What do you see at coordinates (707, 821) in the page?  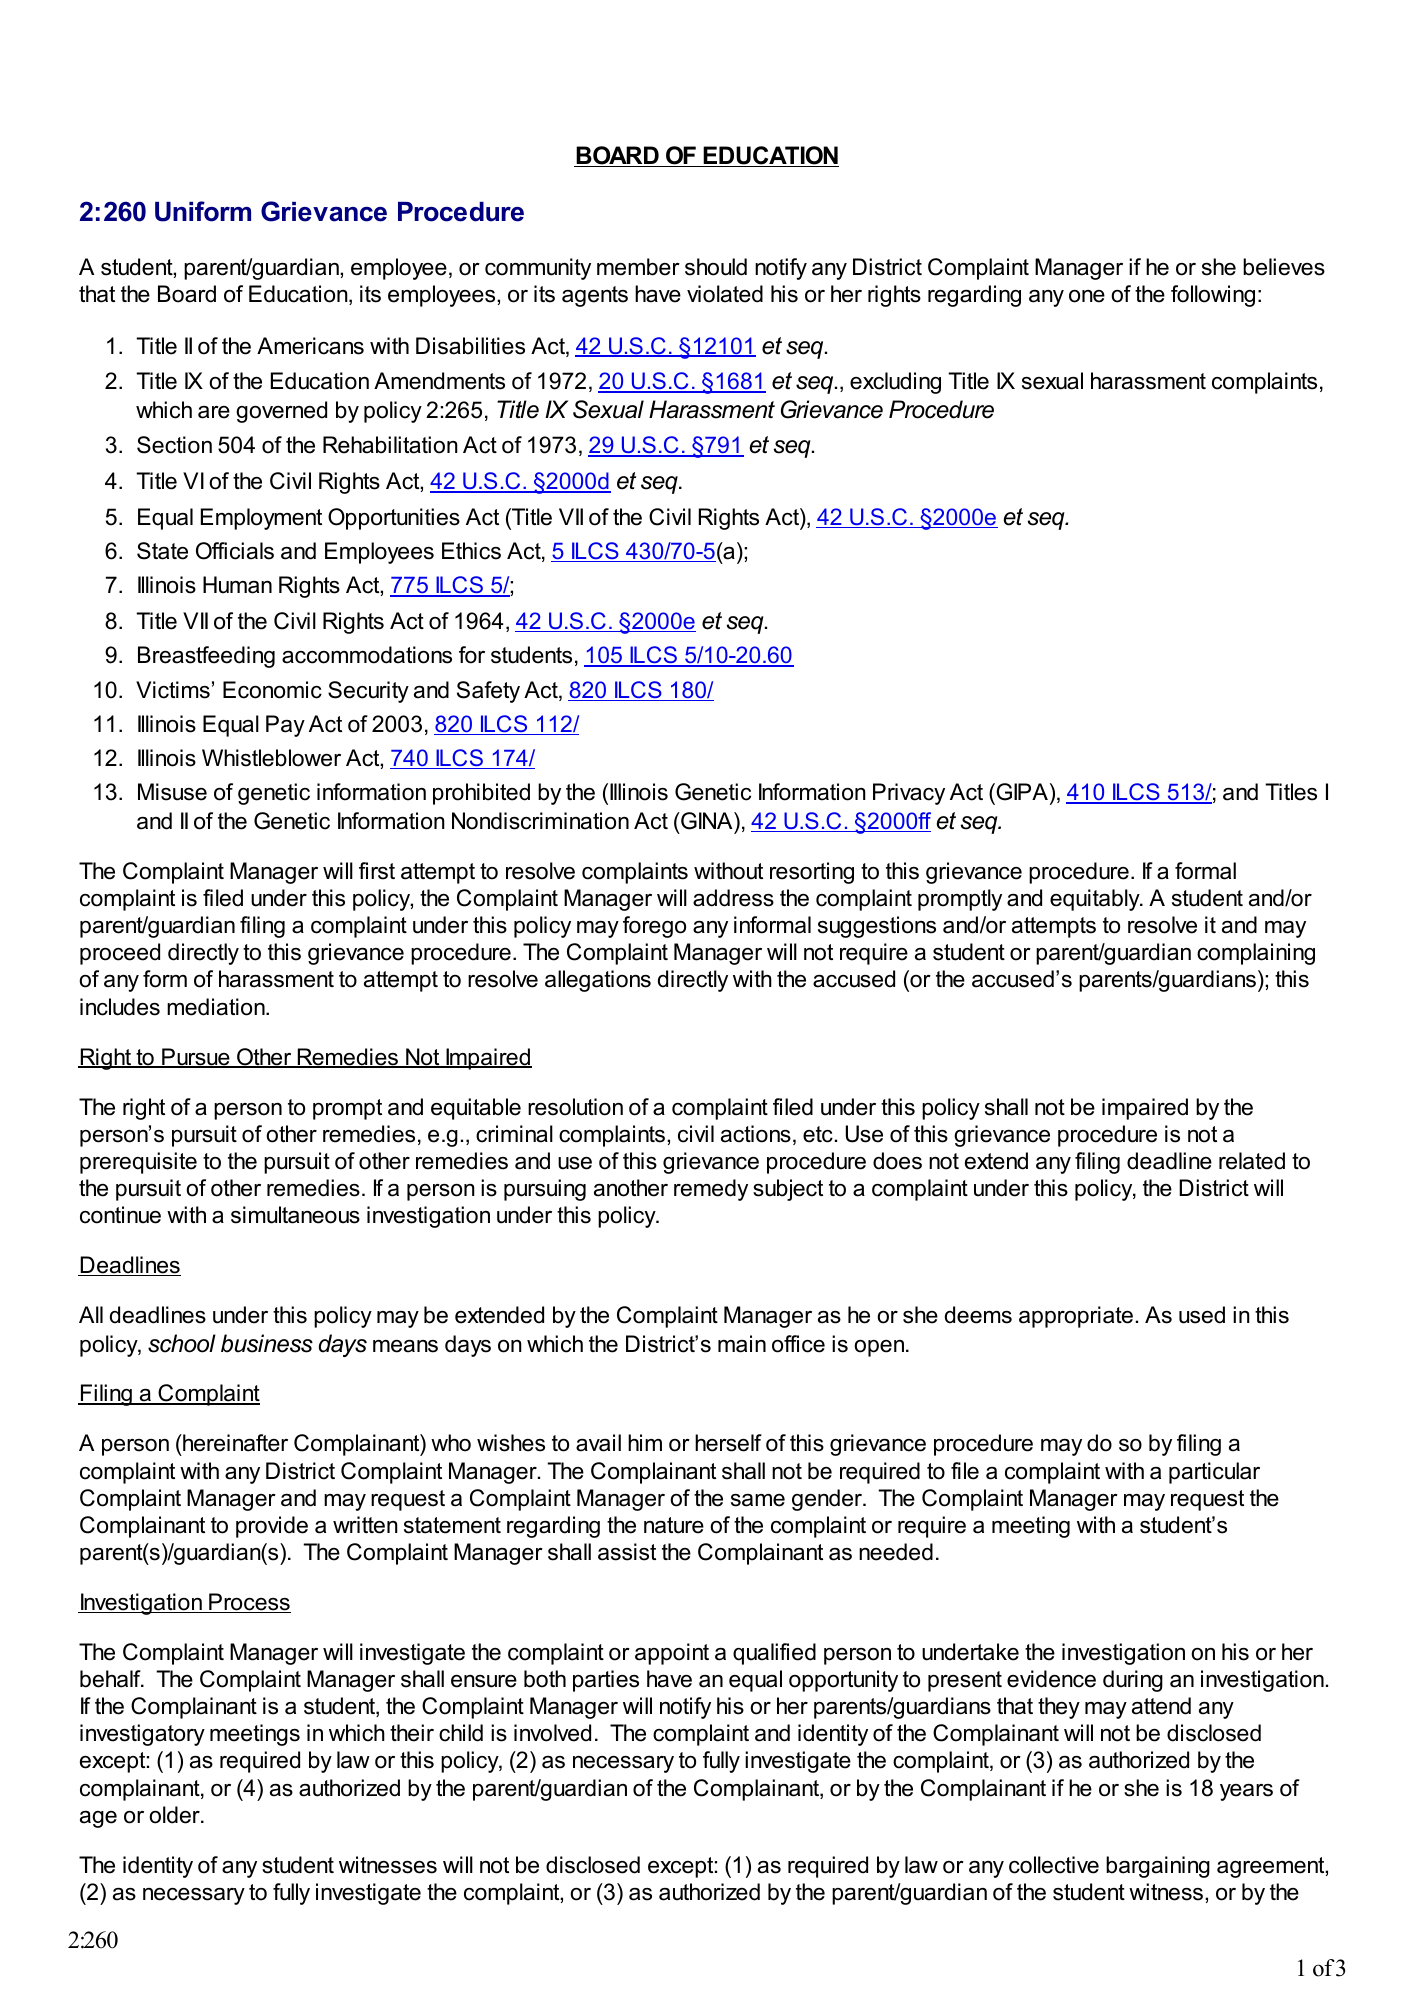 I see `GINA` at bounding box center [707, 821].
